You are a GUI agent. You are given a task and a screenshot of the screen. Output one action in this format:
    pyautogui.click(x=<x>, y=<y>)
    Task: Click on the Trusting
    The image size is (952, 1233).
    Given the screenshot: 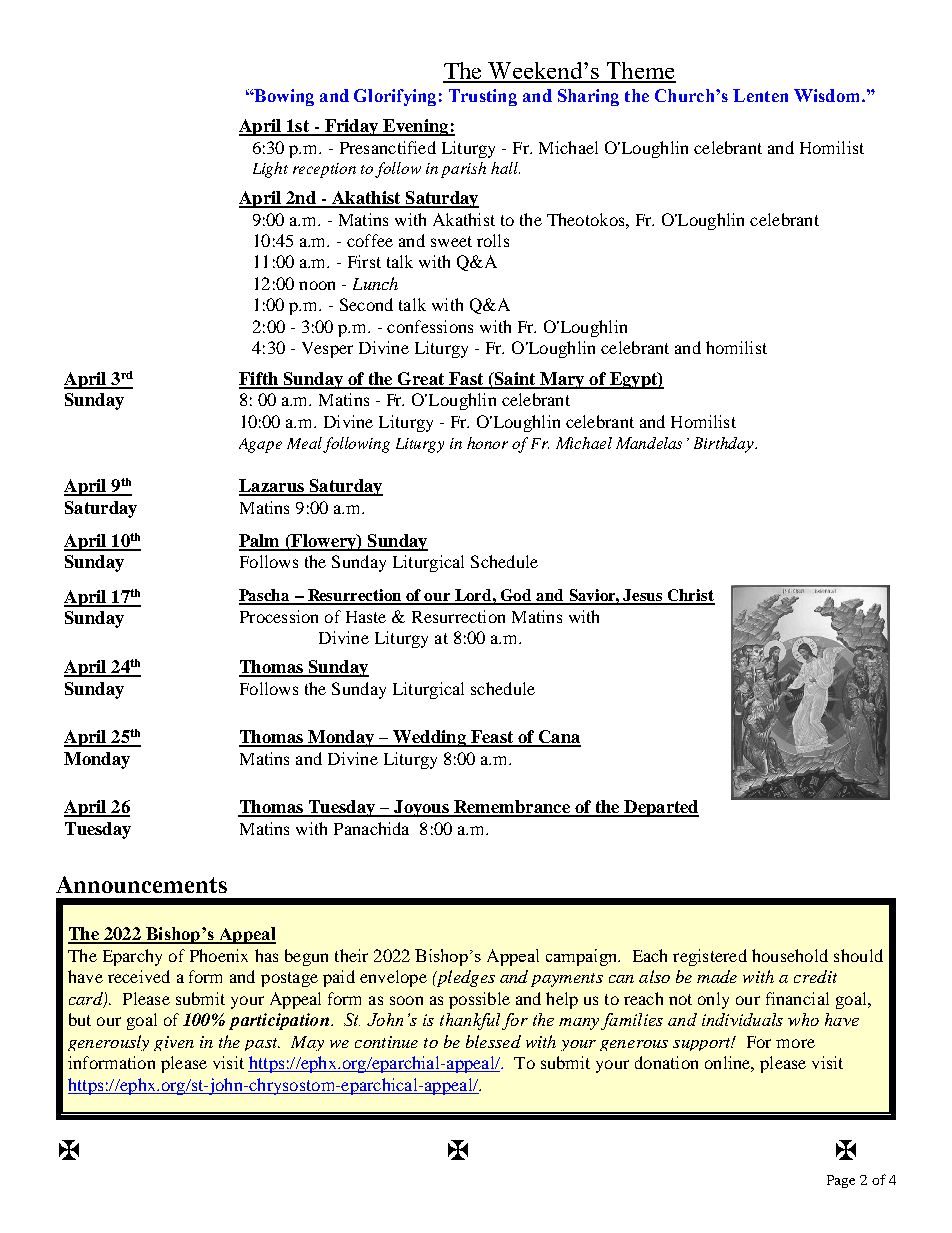 What is the action you would take?
    pyautogui.click(x=483, y=97)
